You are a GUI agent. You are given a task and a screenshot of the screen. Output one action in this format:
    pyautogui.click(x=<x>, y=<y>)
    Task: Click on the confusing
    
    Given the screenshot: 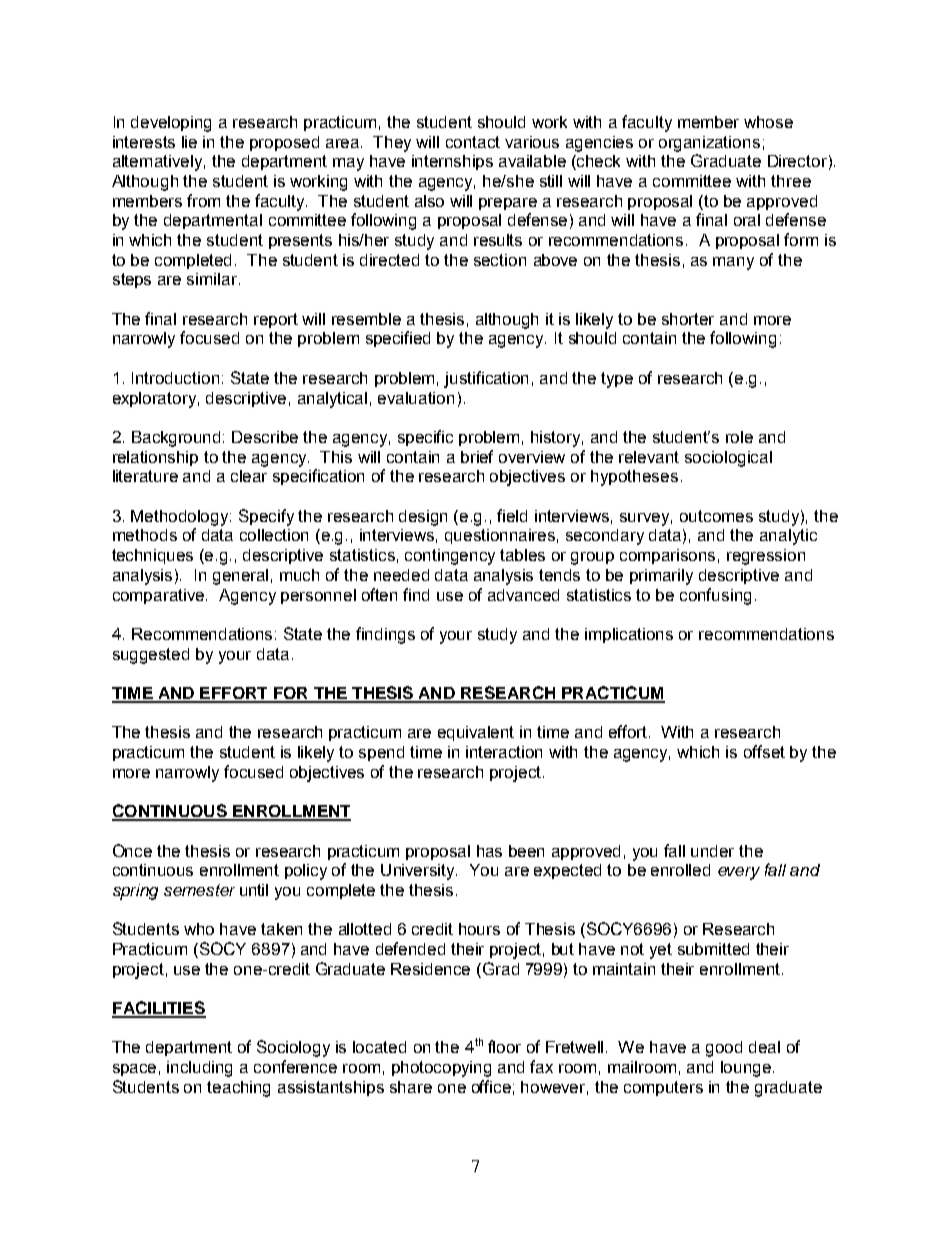 What is the action you would take?
    pyautogui.click(x=715, y=596)
